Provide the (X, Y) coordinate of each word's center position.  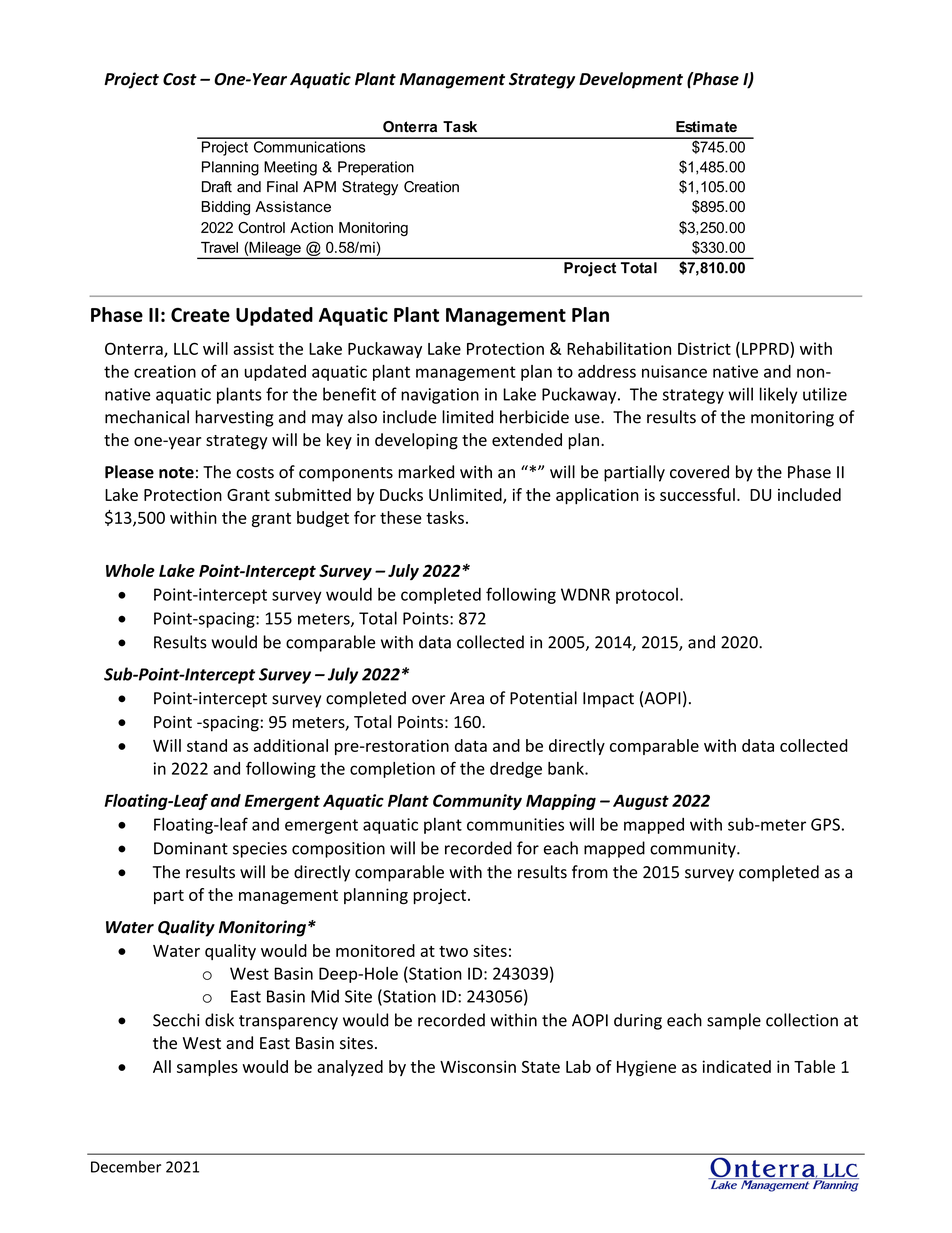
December (126, 1167)
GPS (825, 824)
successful (697, 494)
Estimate (706, 126)
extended (527, 439)
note (176, 473)
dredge (516, 770)
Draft (217, 187)
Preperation (376, 168)
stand (207, 745)
